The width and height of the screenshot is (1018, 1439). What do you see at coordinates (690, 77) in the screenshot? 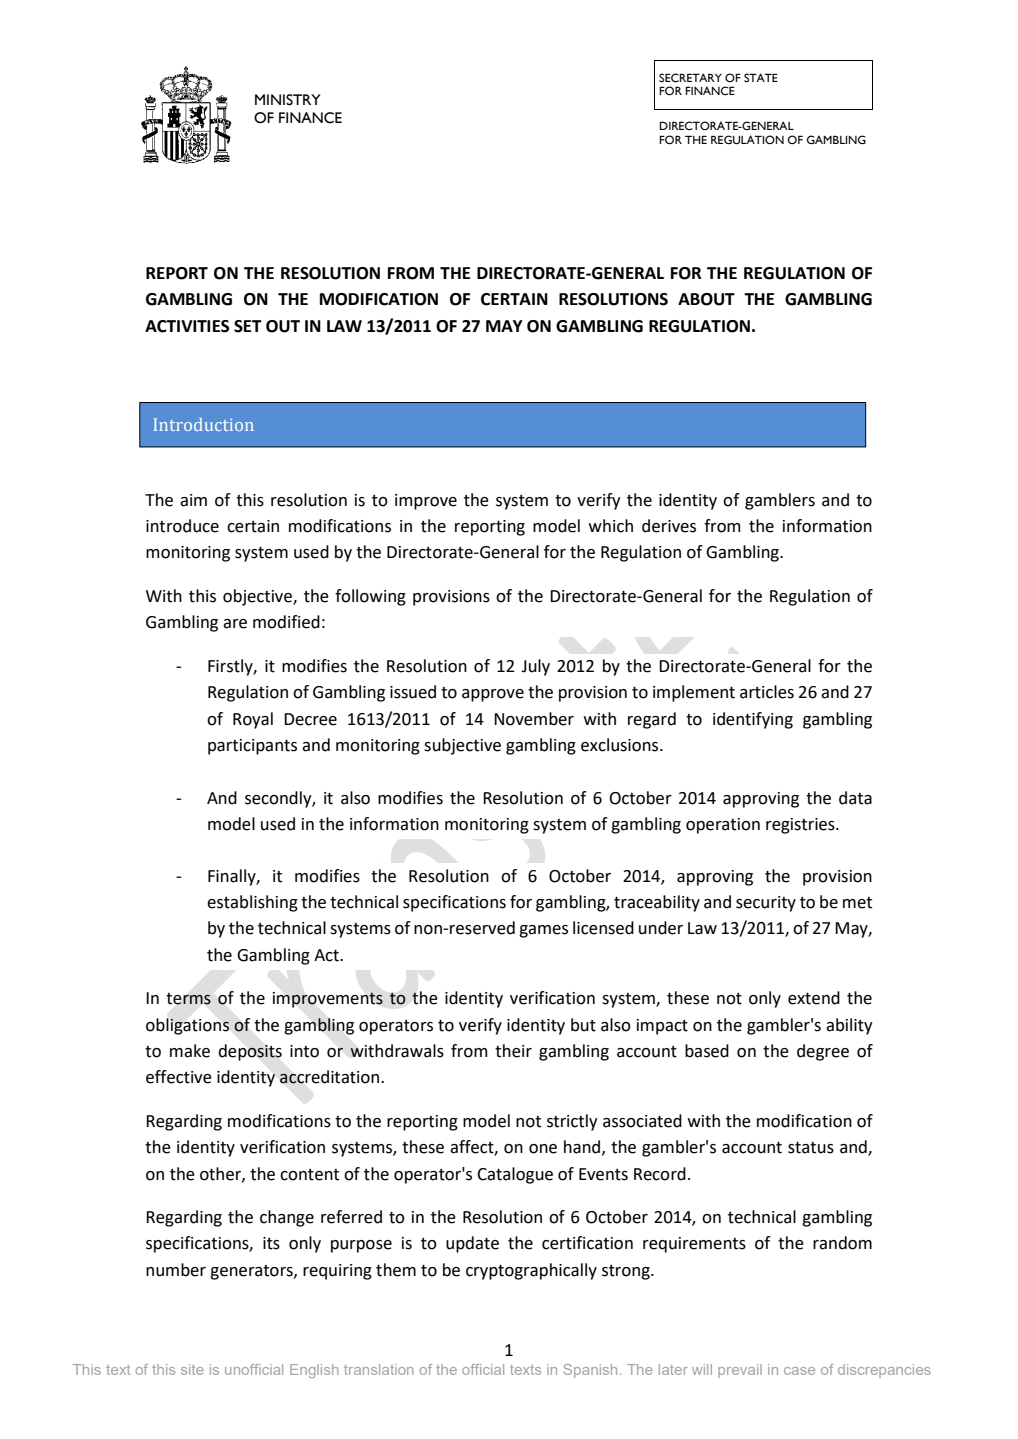
I see `SECRETARY` at bounding box center [690, 77].
